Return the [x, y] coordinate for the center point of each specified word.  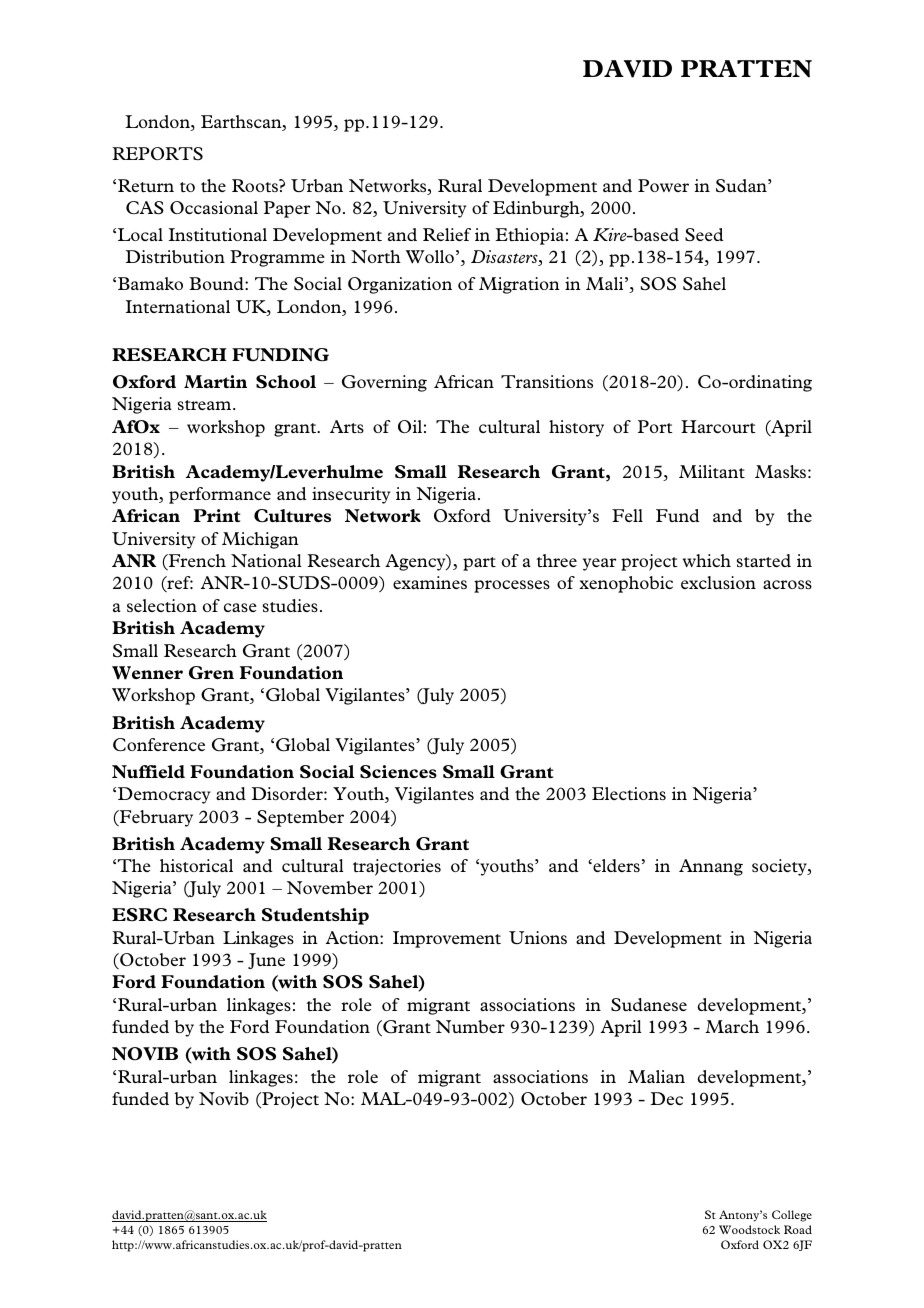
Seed [704, 234]
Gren [211, 673]
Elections [629, 793]
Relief [447, 234]
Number [470, 1026]
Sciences [398, 772]
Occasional [214, 207]
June [266, 961]
